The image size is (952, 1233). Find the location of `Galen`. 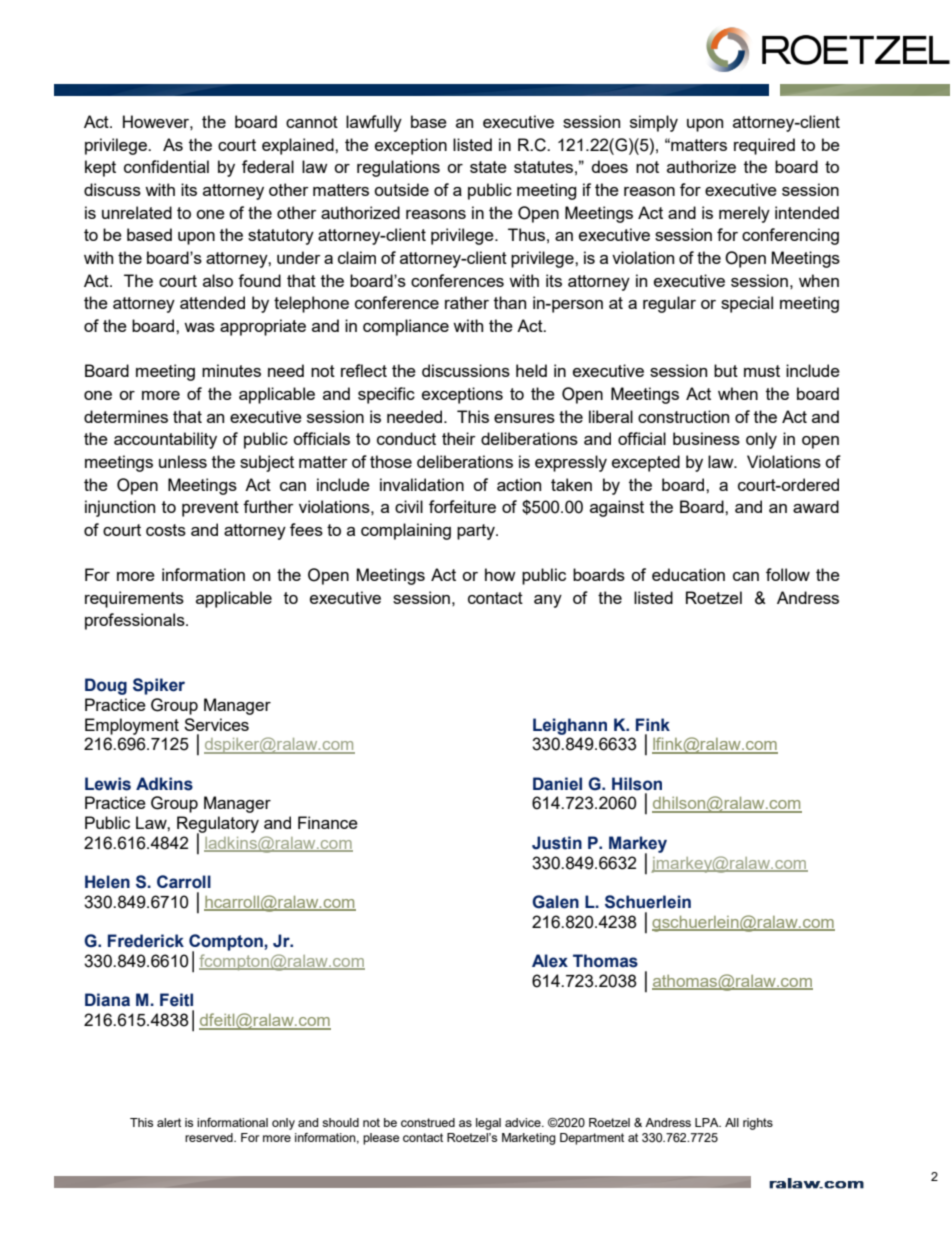

Galen is located at coordinates (555, 902).
